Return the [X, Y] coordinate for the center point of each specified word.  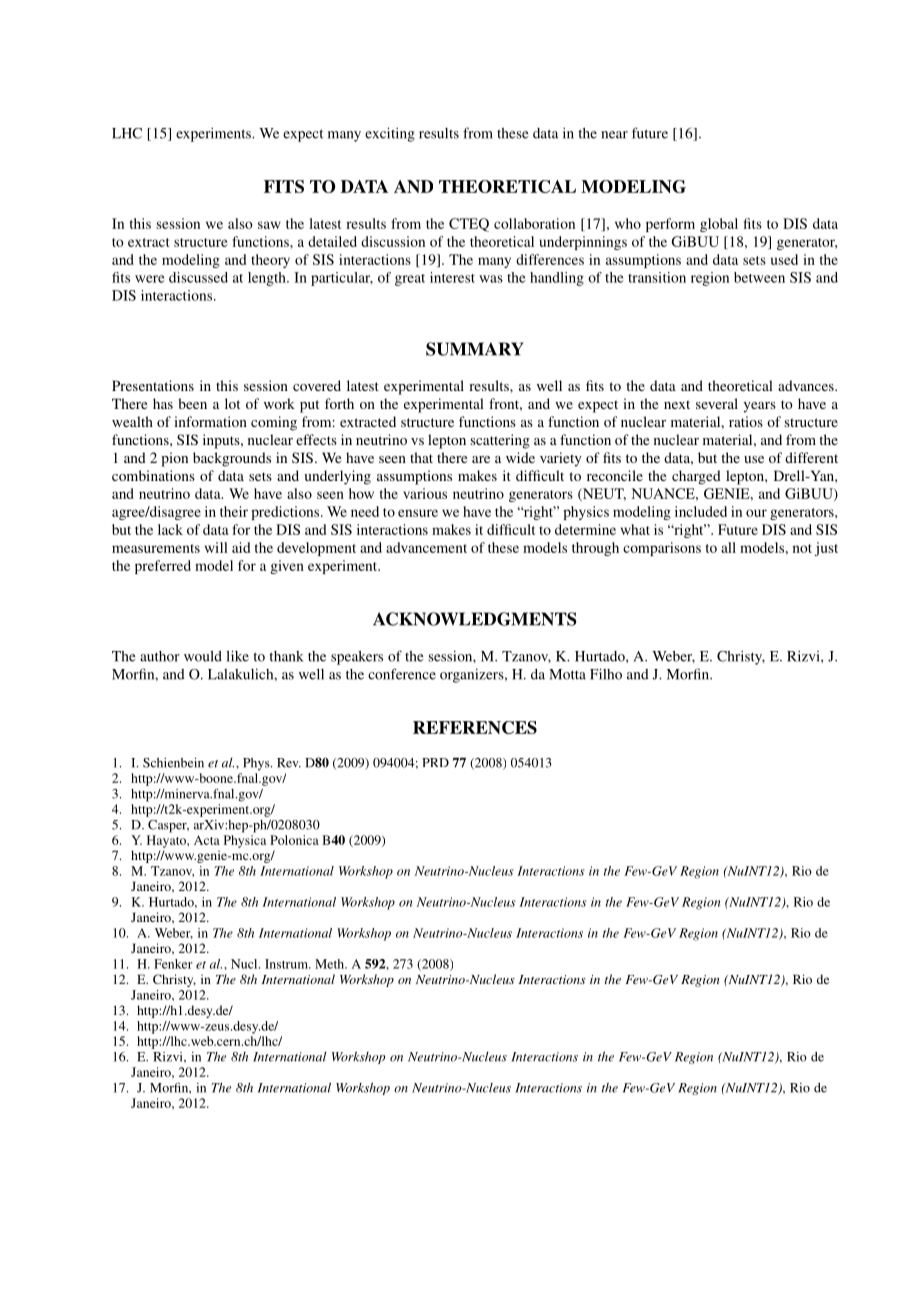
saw [269, 225]
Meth [331, 964]
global [719, 225]
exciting [390, 134]
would [203, 656]
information [210, 421]
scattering [500, 441]
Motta [567, 674]
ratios [746, 421]
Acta [207, 840]
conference [402, 674]
